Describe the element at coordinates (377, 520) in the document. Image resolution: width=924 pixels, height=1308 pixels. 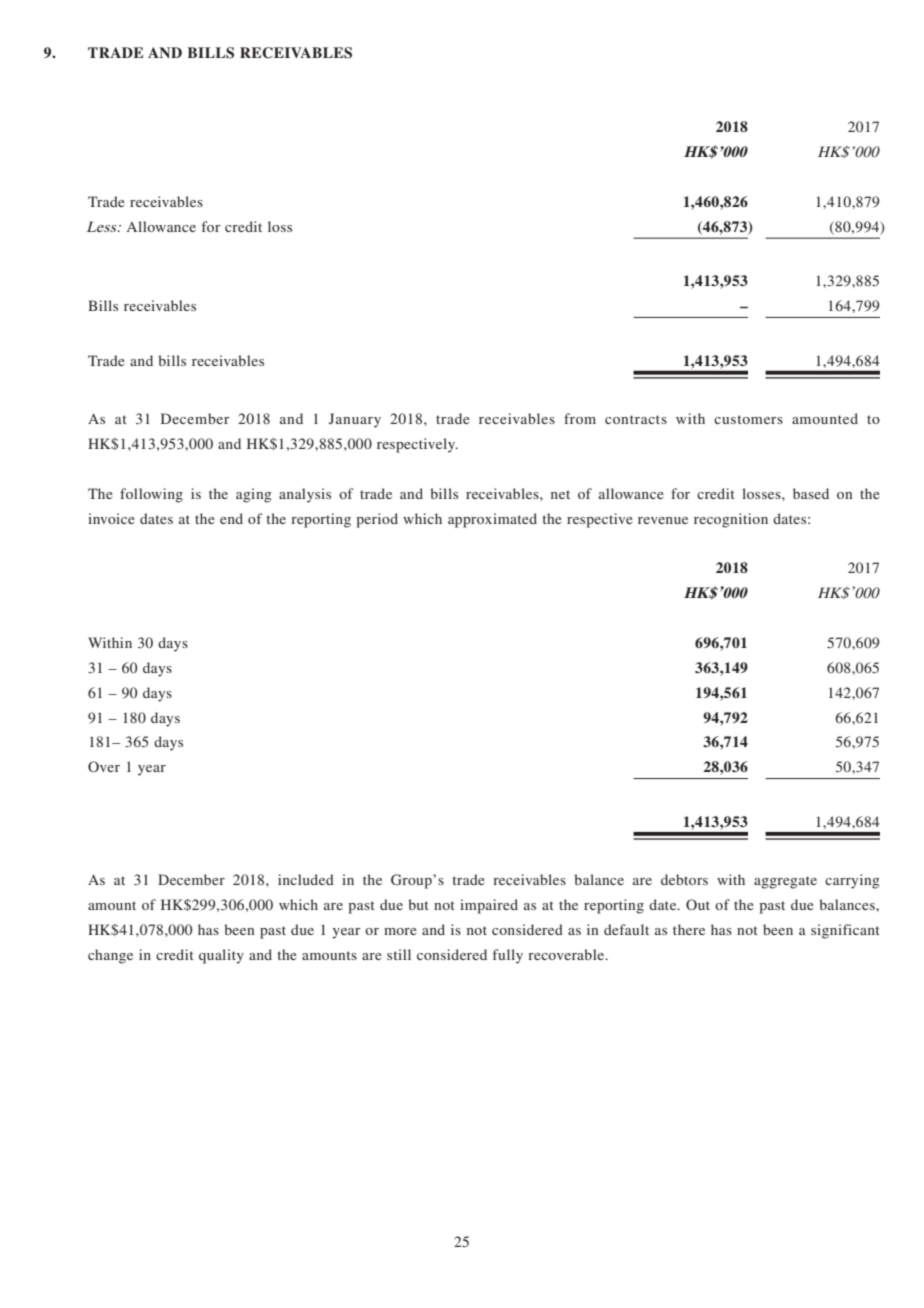
I see `period` at that location.
